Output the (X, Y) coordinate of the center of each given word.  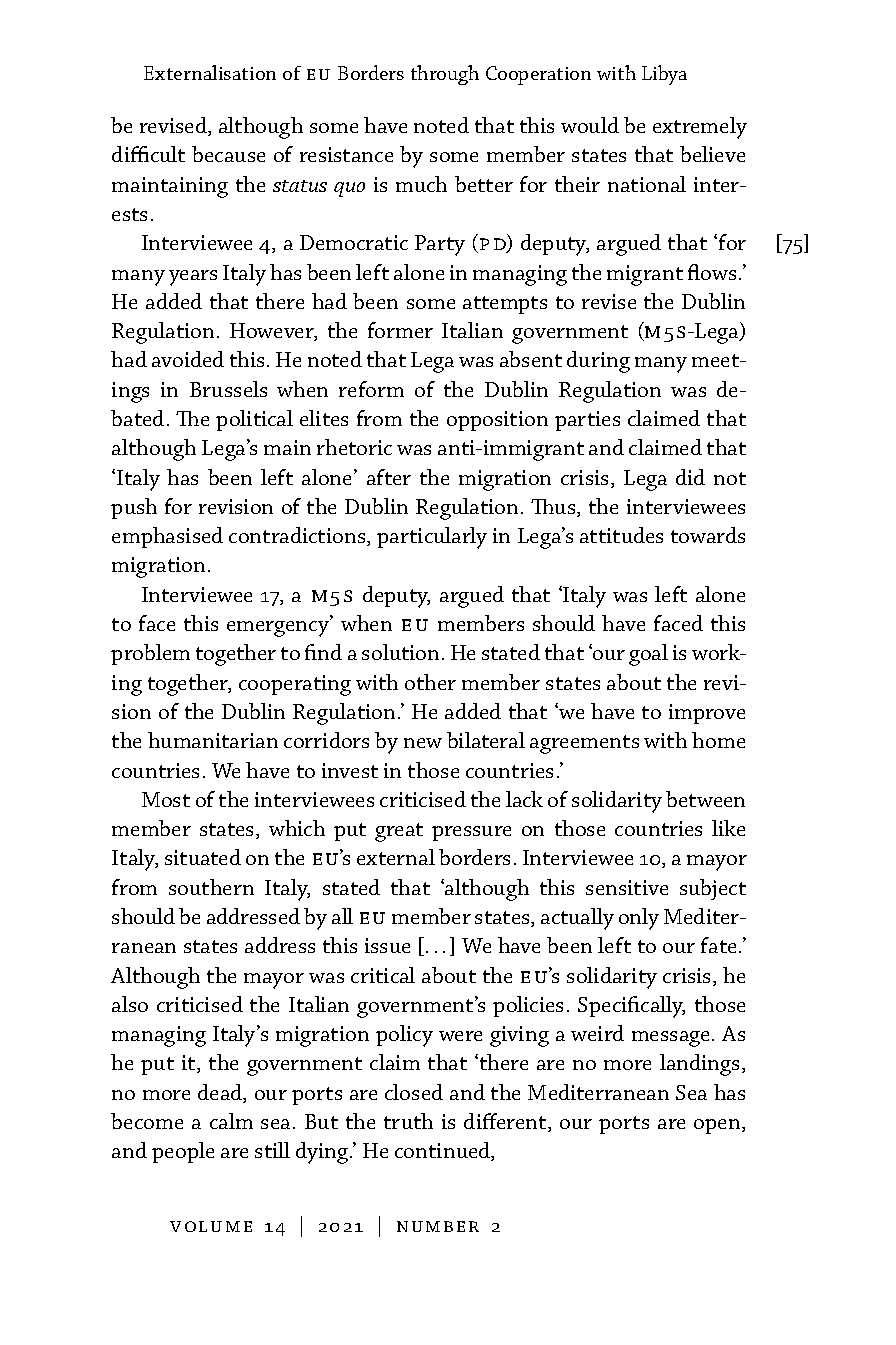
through (445, 75)
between (705, 799)
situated (203, 857)
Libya (664, 75)
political (254, 420)
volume (211, 1226)
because (228, 154)
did (690, 477)
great (399, 832)
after (389, 477)
